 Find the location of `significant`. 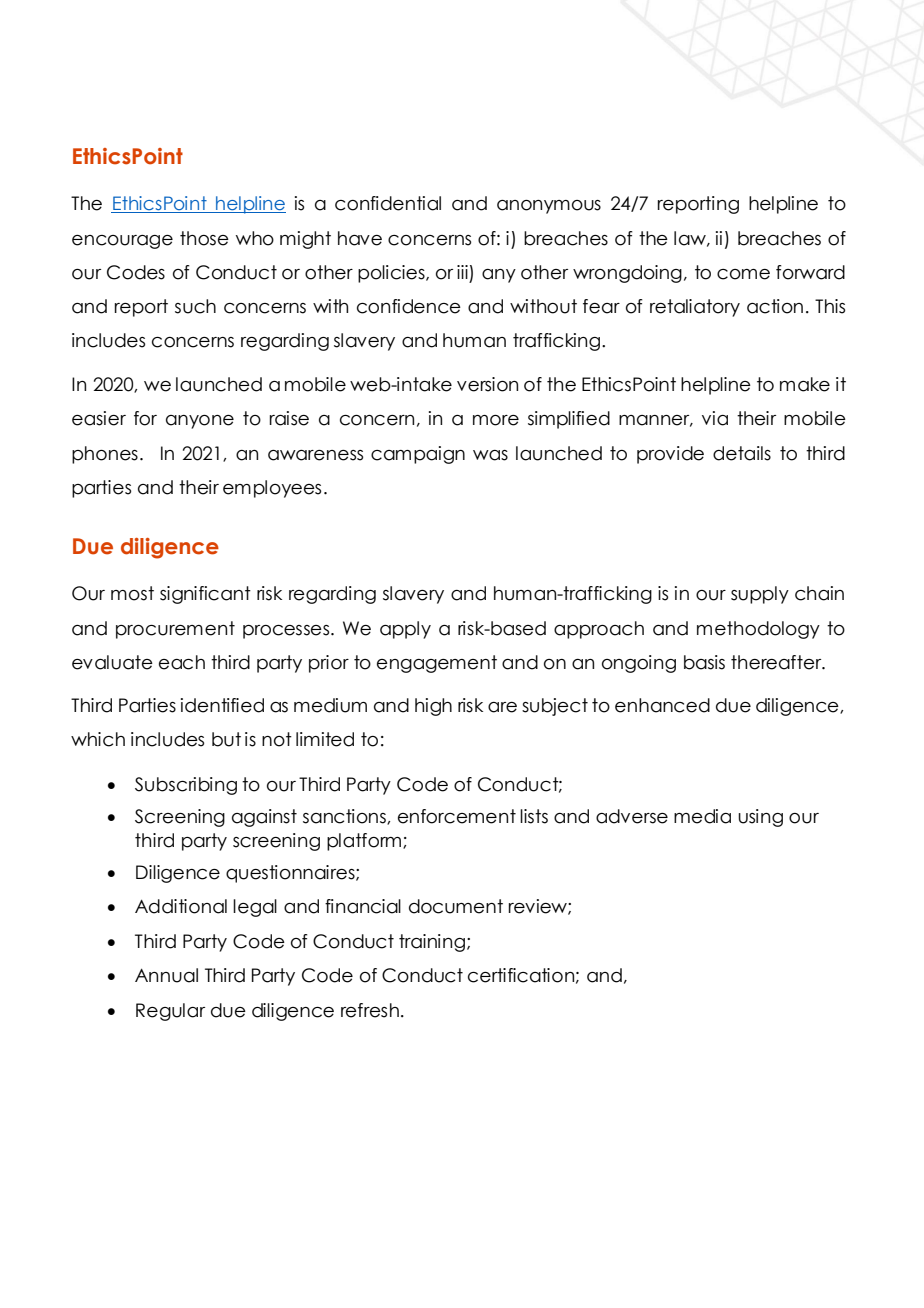

significant is located at coordinates (205, 595).
